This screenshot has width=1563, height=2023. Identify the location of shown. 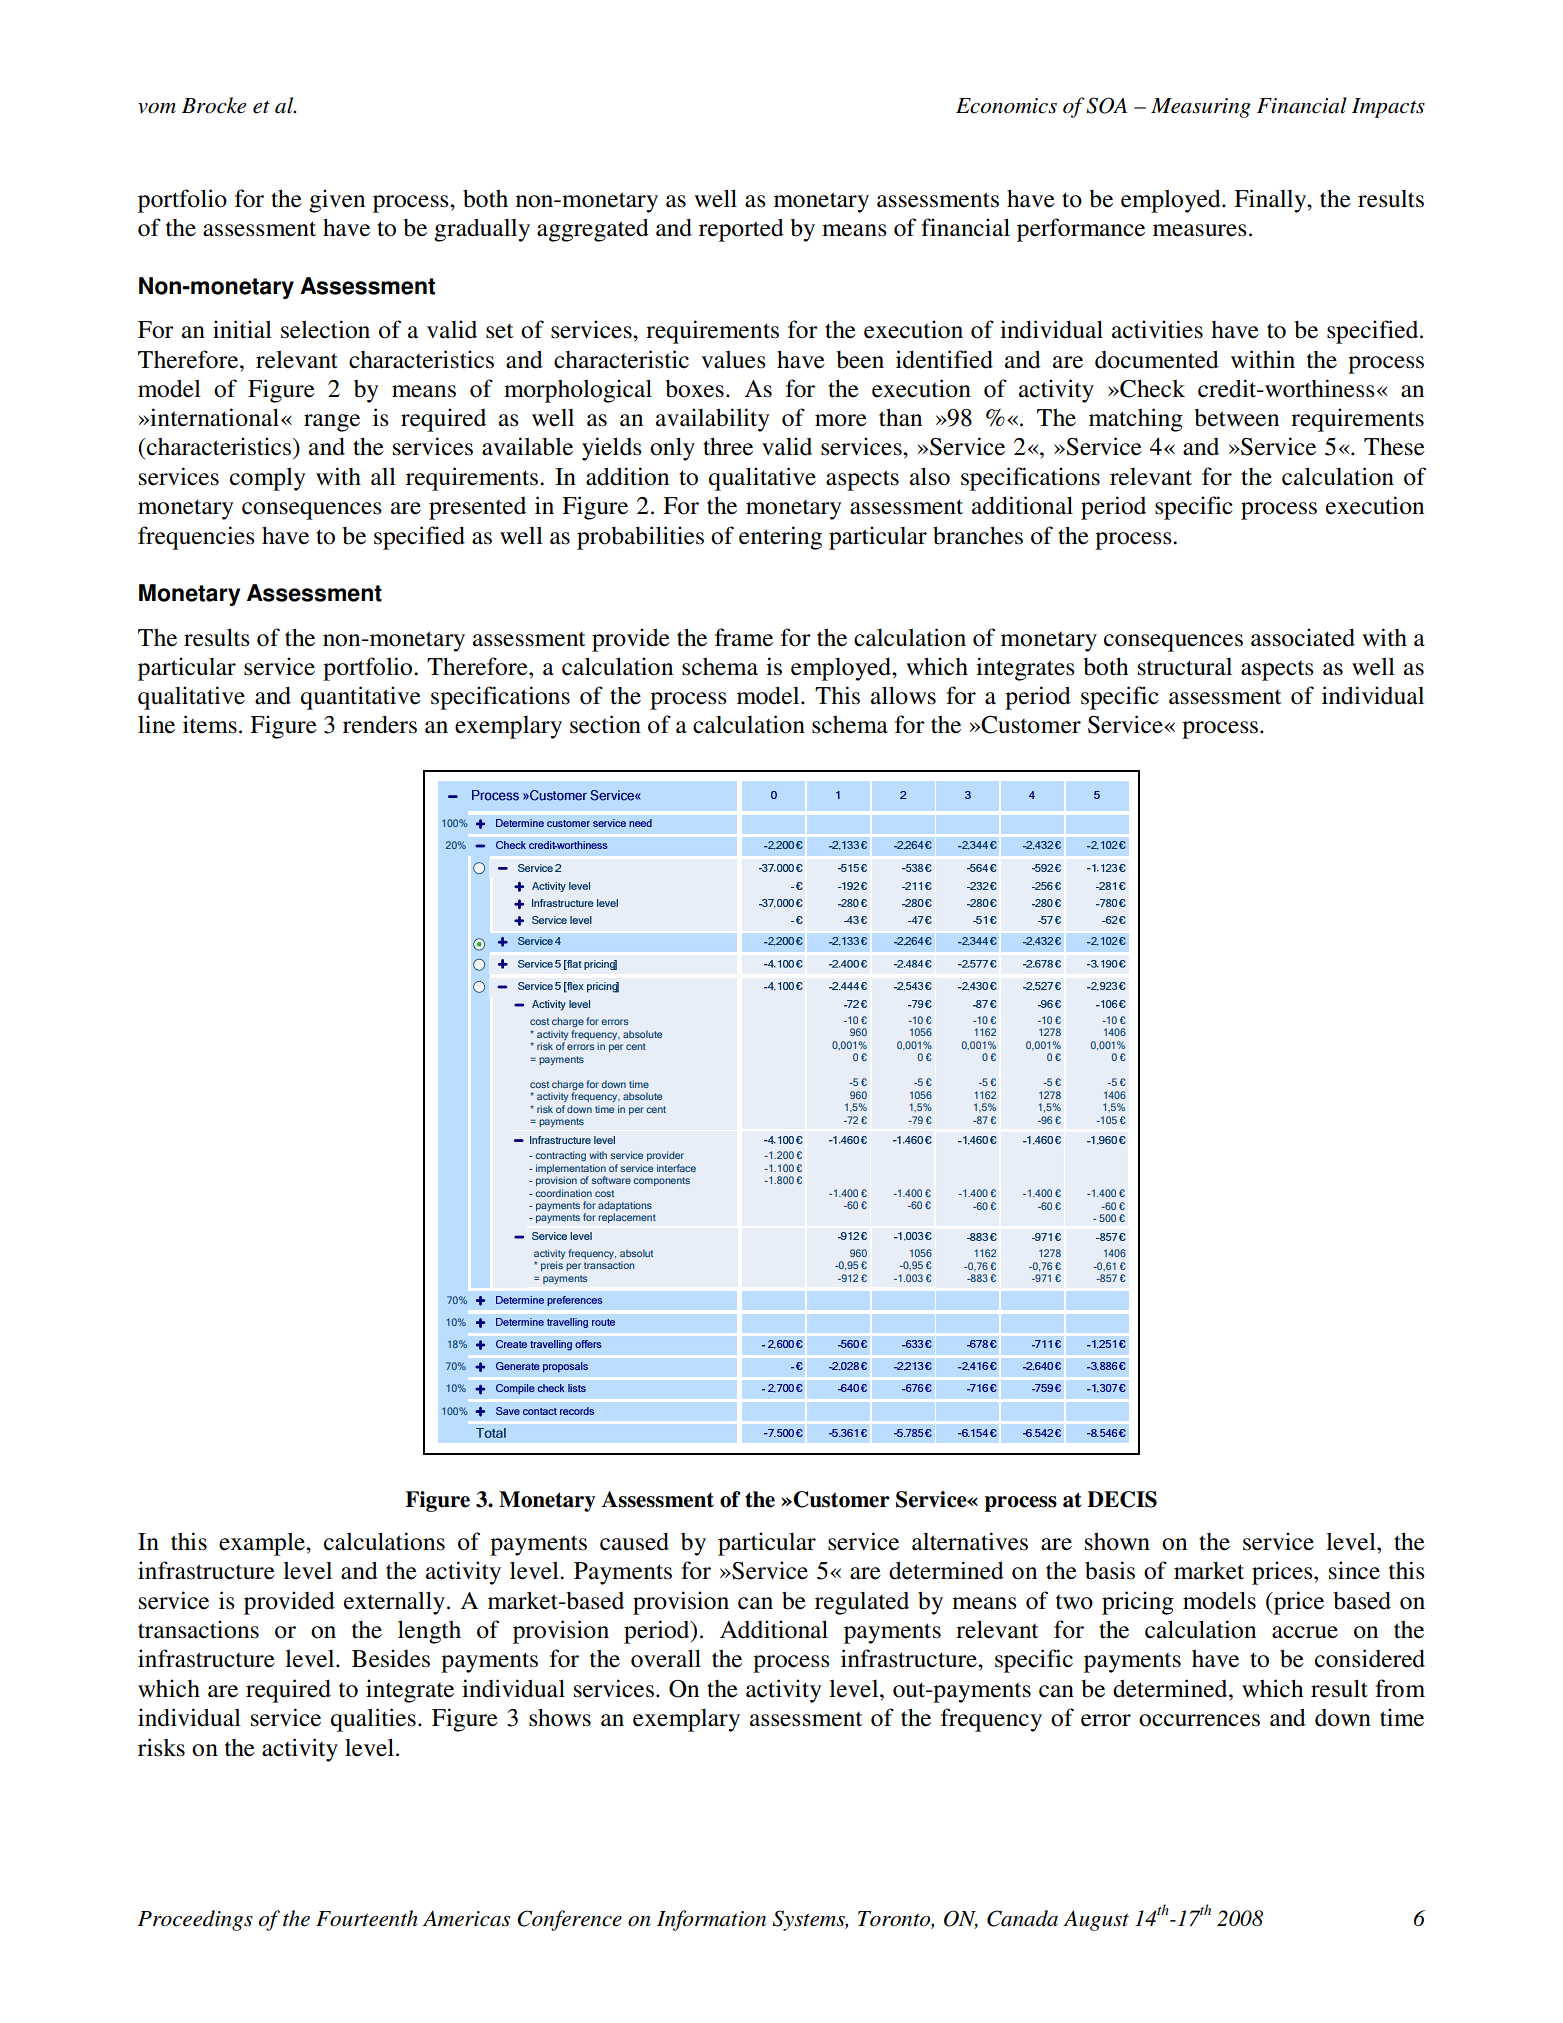
(1117, 1541).
